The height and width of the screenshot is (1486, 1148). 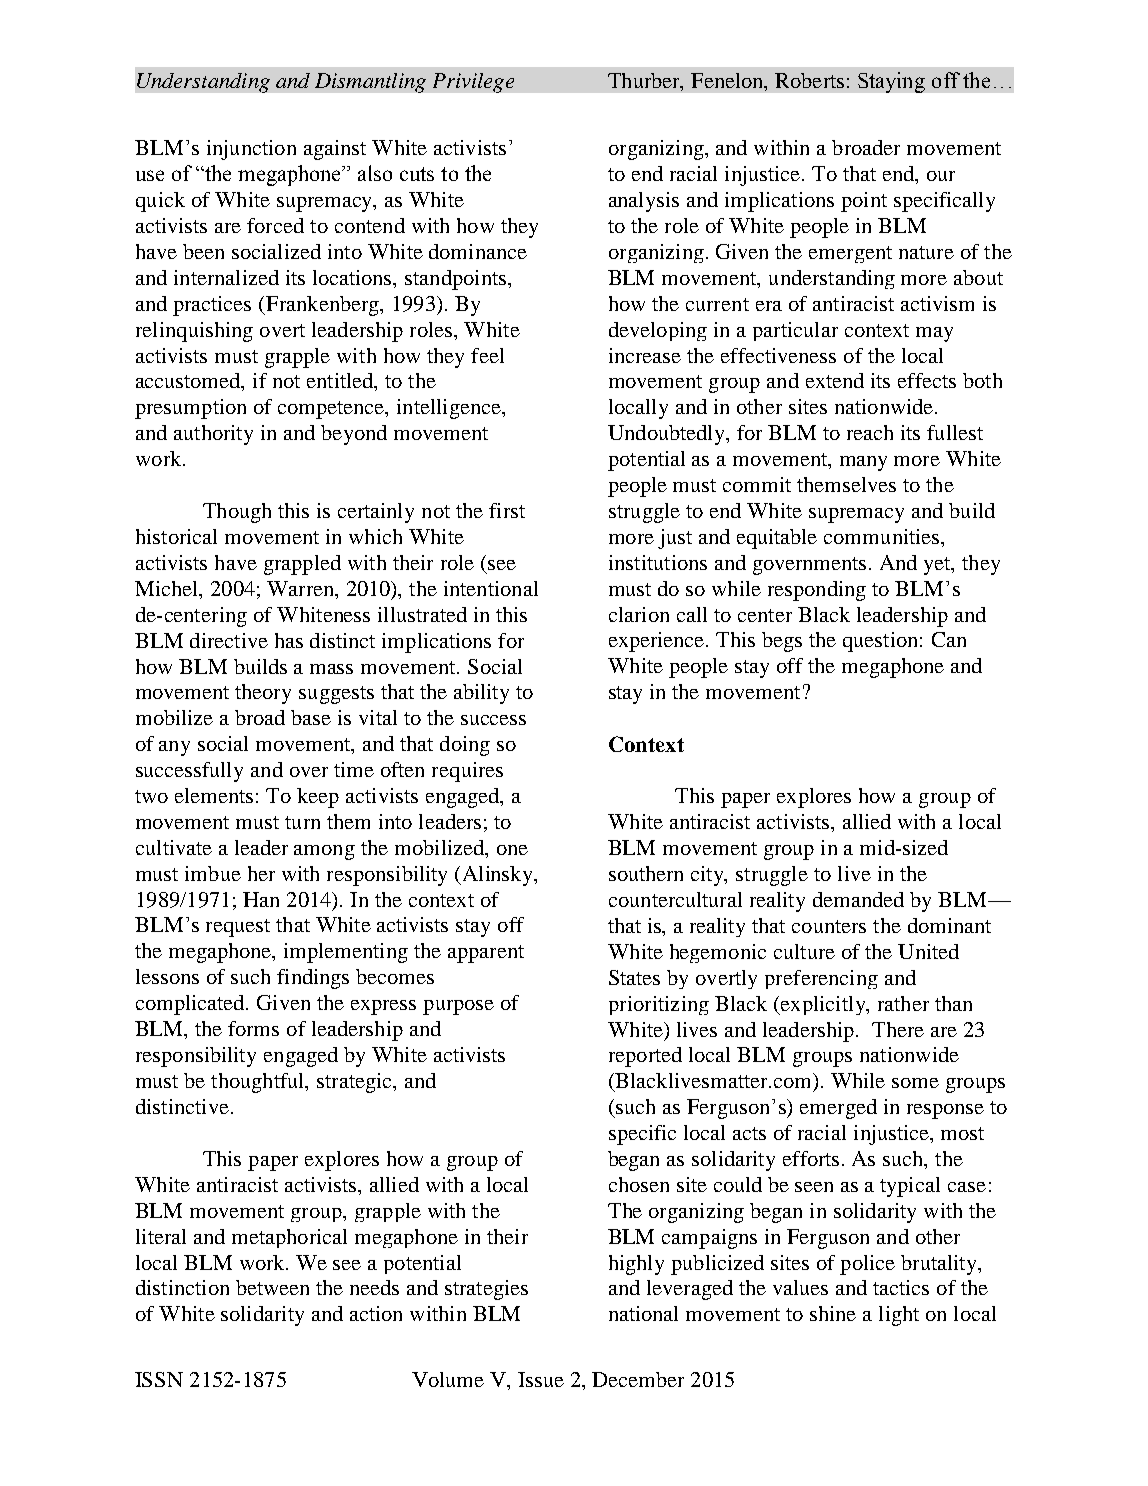 I want to click on There, so click(x=898, y=1029).
